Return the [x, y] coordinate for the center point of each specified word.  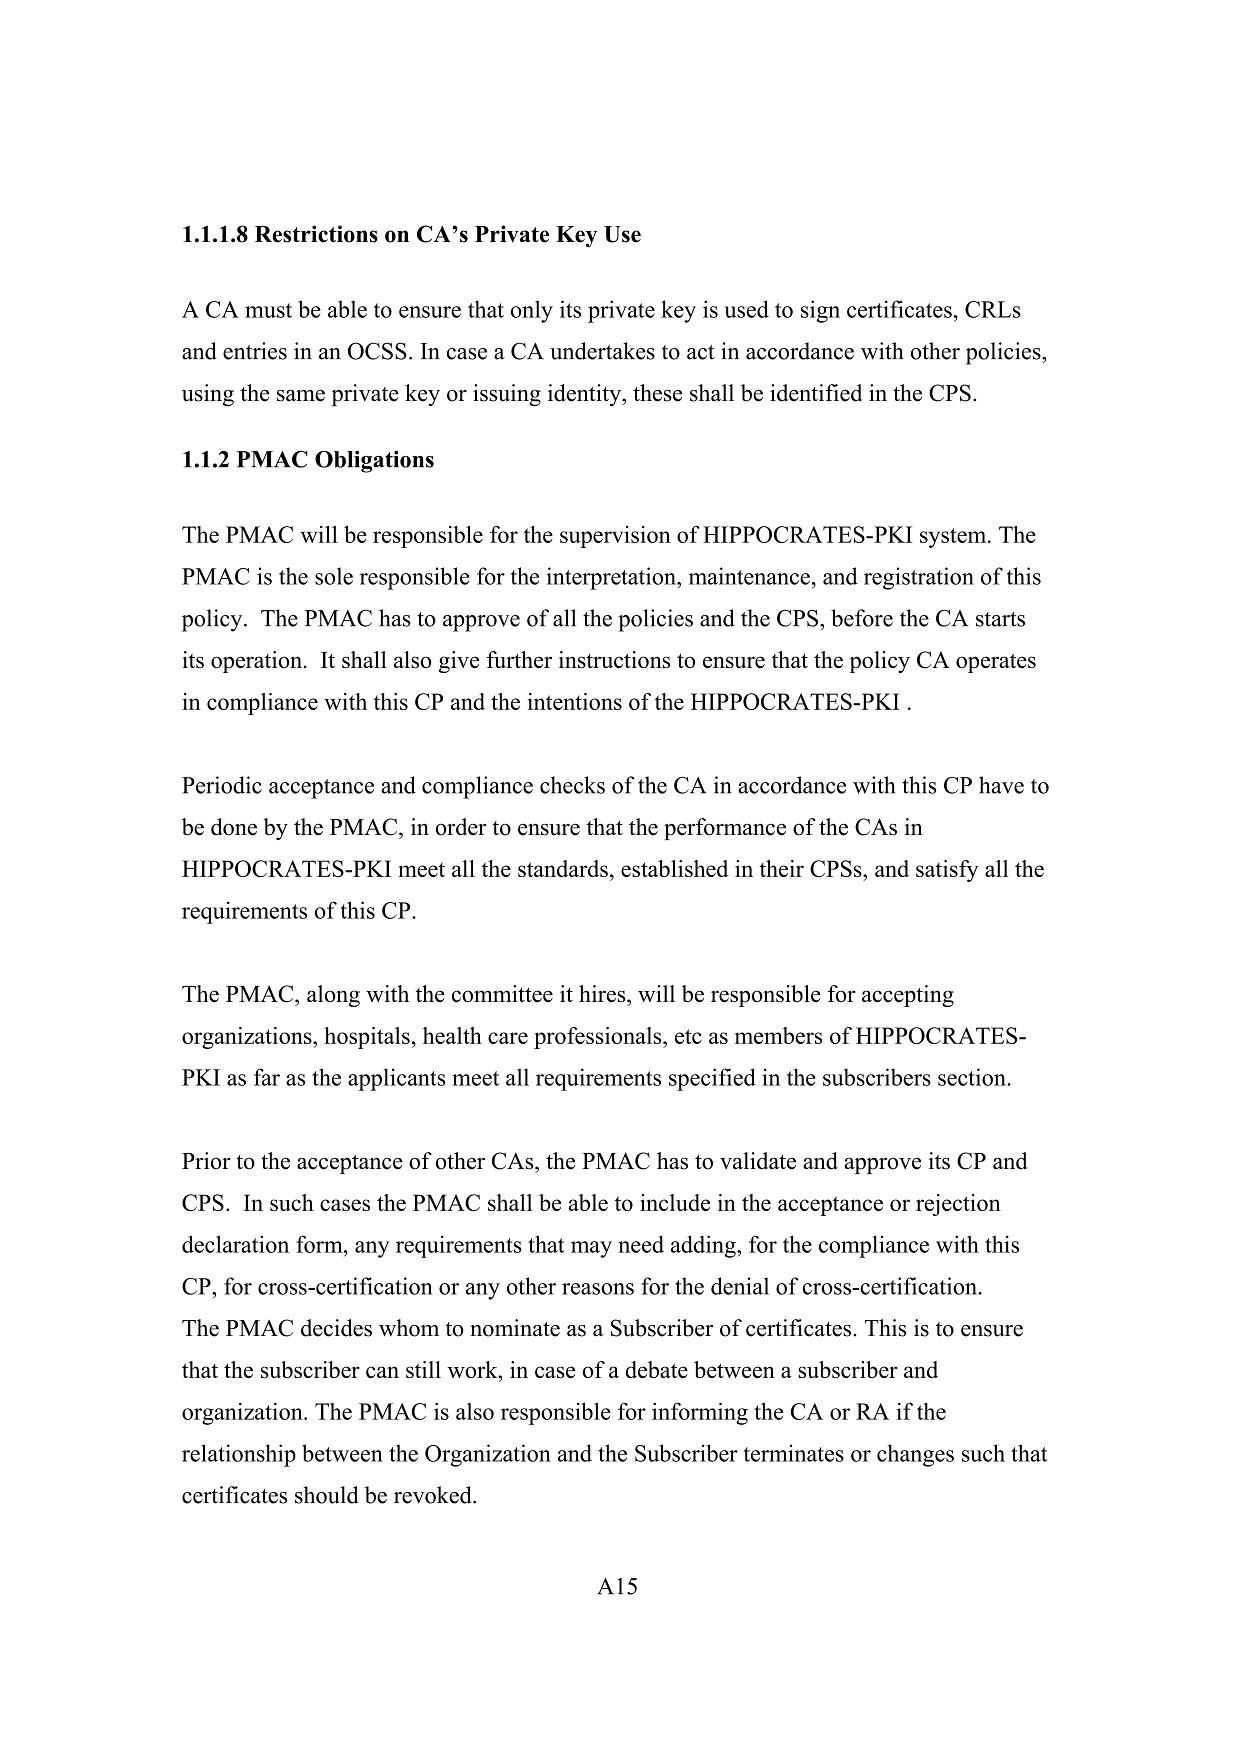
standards [563, 868]
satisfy [947, 871]
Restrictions [316, 234]
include [675, 1202]
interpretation [612, 578]
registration [919, 578]
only [532, 311]
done [234, 827]
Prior [206, 1161]
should [326, 1495]
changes [915, 1455]
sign [820, 311]
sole [334, 576]
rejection [958, 1205]
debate [656, 1369]
